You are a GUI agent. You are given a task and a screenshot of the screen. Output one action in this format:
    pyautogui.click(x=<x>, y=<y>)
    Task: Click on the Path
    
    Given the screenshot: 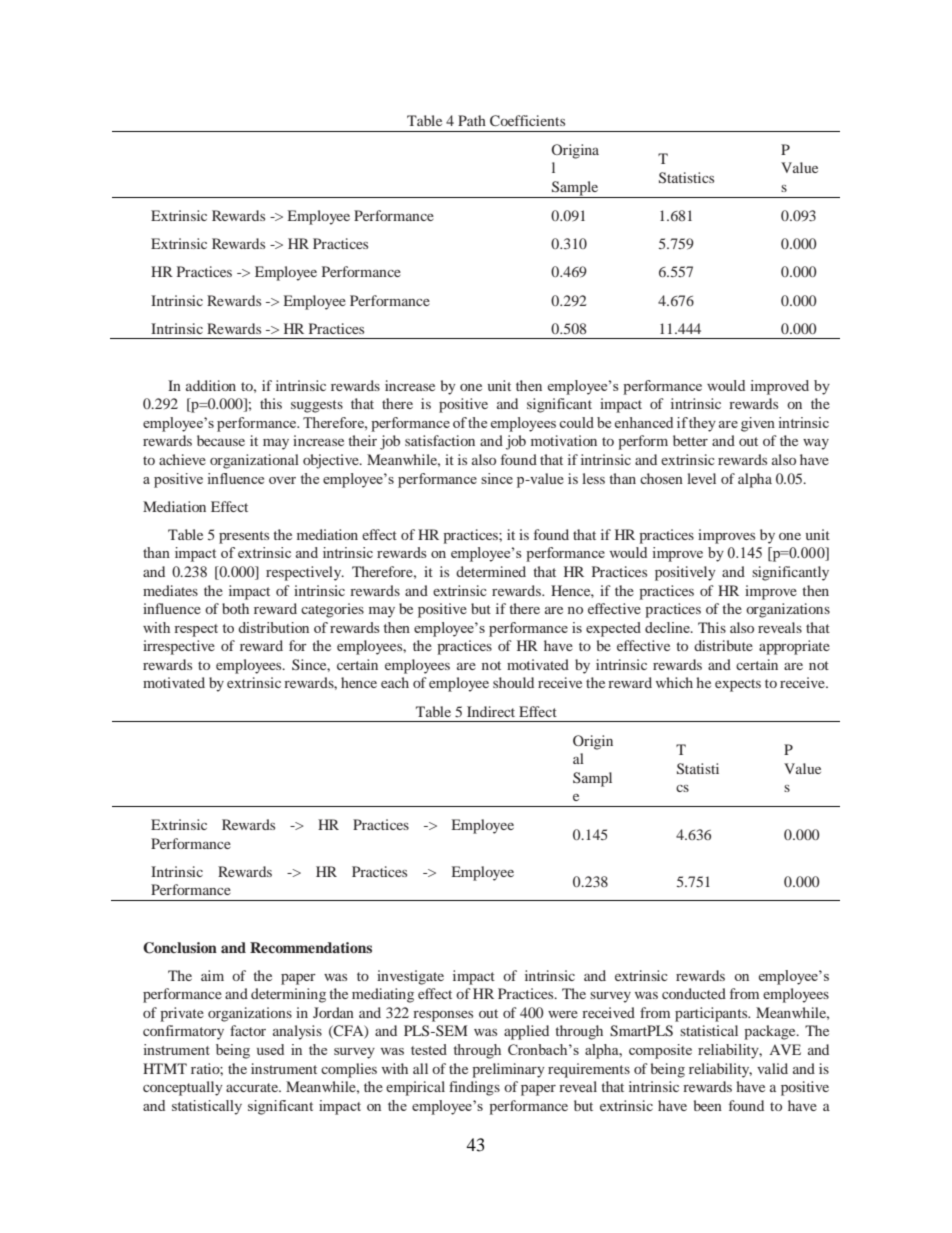 What is the action you would take?
    pyautogui.click(x=472, y=120)
